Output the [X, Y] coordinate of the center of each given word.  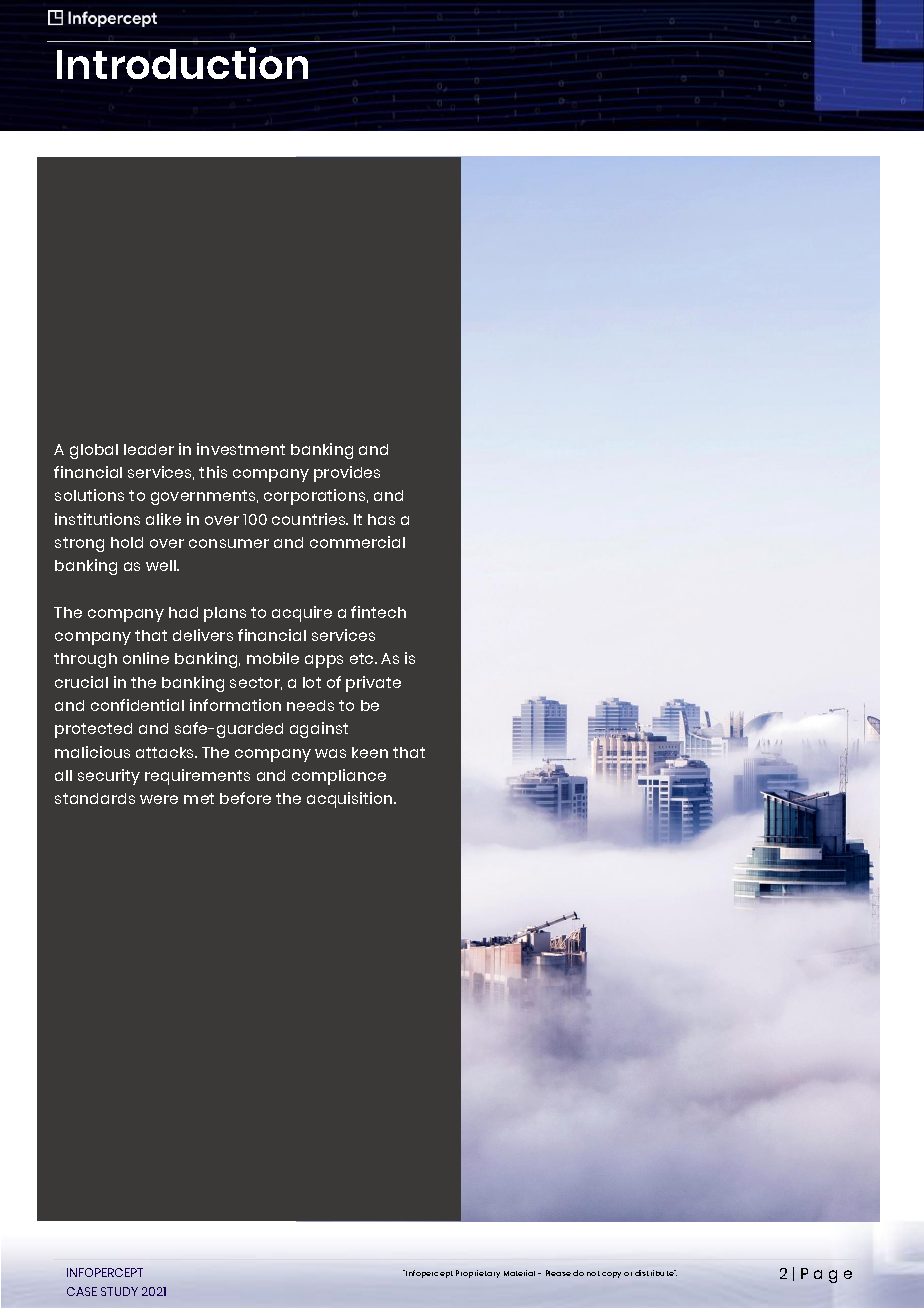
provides [347, 474]
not [593, 1273]
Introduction [182, 63]
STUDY [119, 1291]
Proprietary [478, 1274]
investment [241, 449]
